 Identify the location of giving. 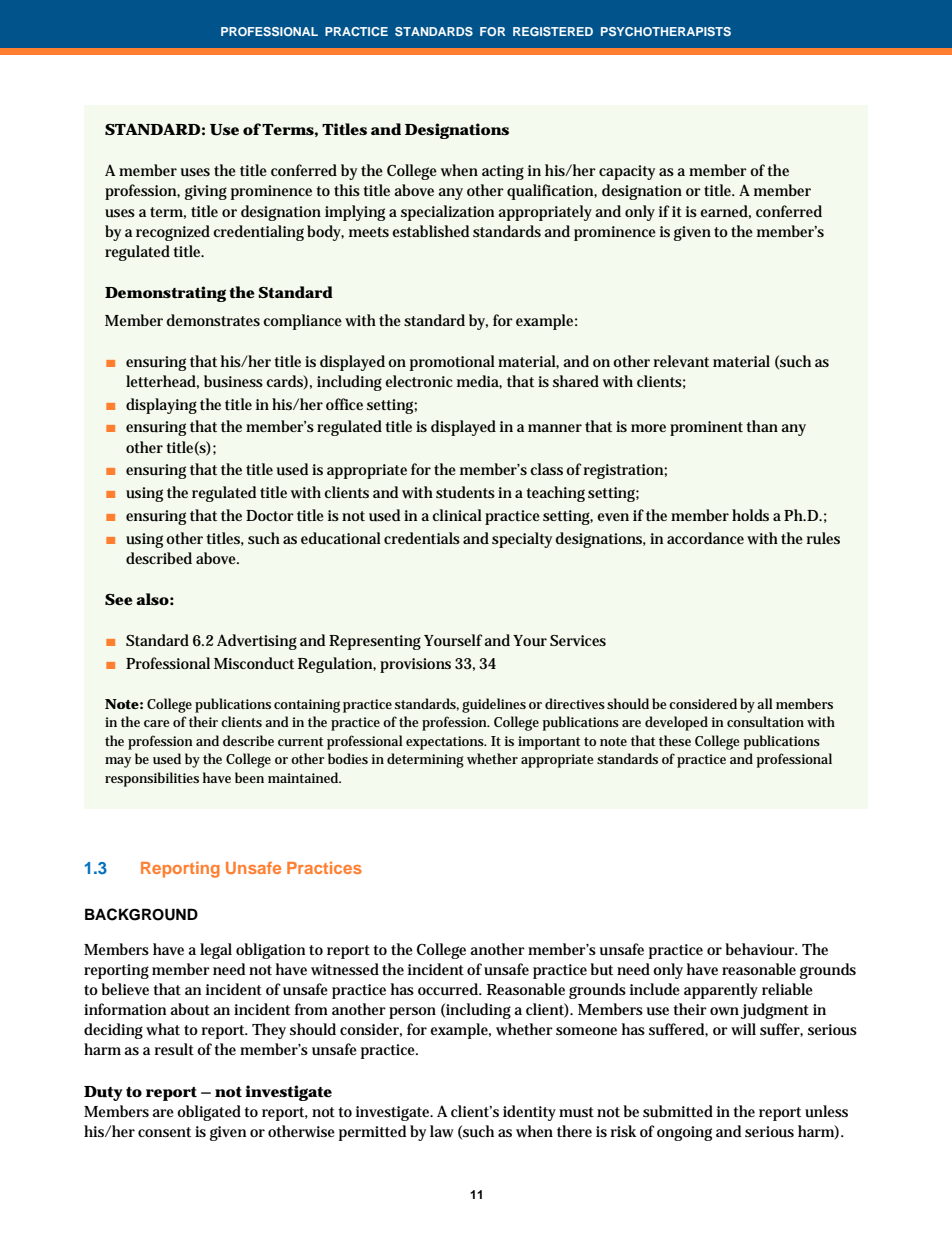
(206, 192).
